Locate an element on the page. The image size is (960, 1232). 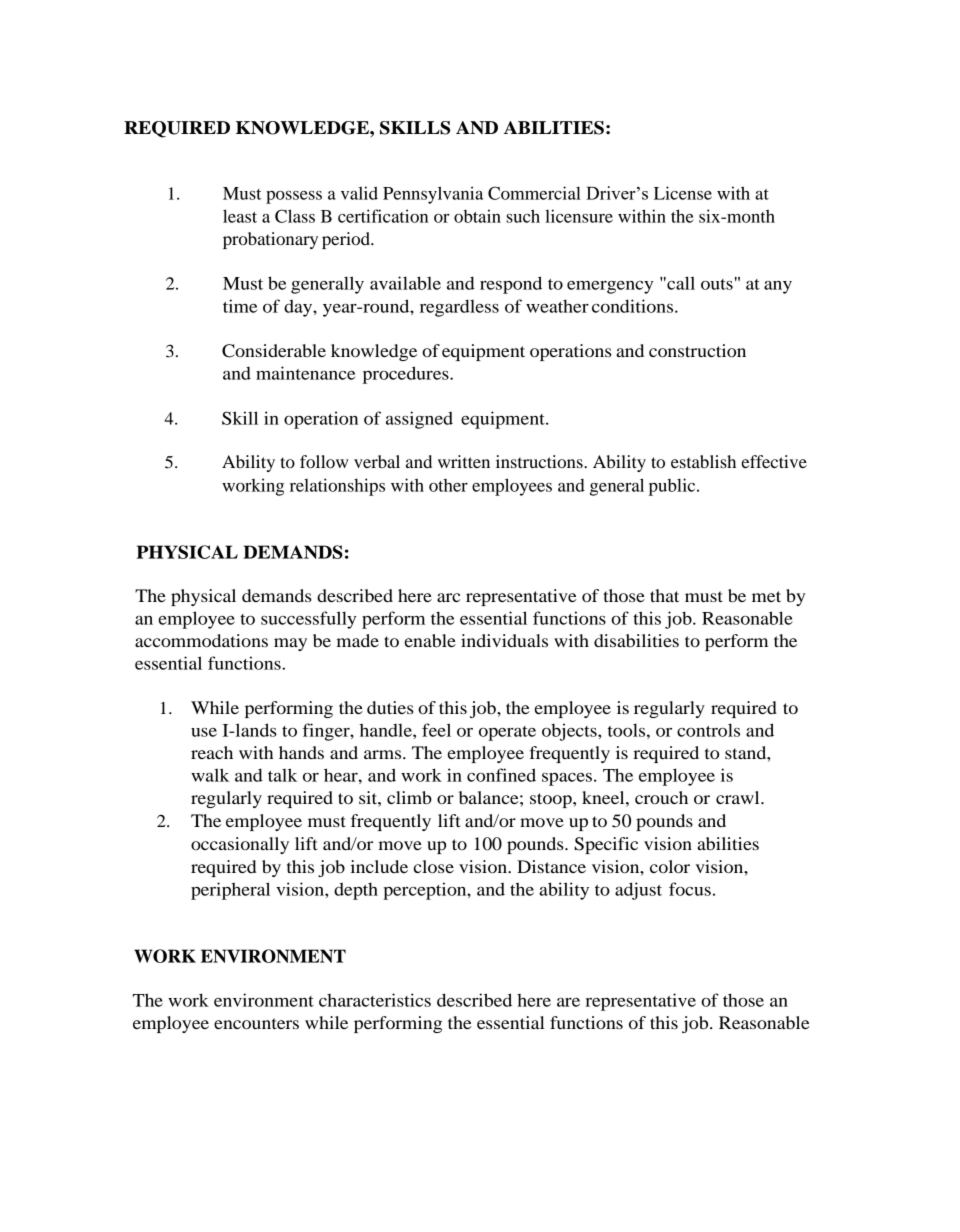
obtain is located at coordinates (477, 216).
